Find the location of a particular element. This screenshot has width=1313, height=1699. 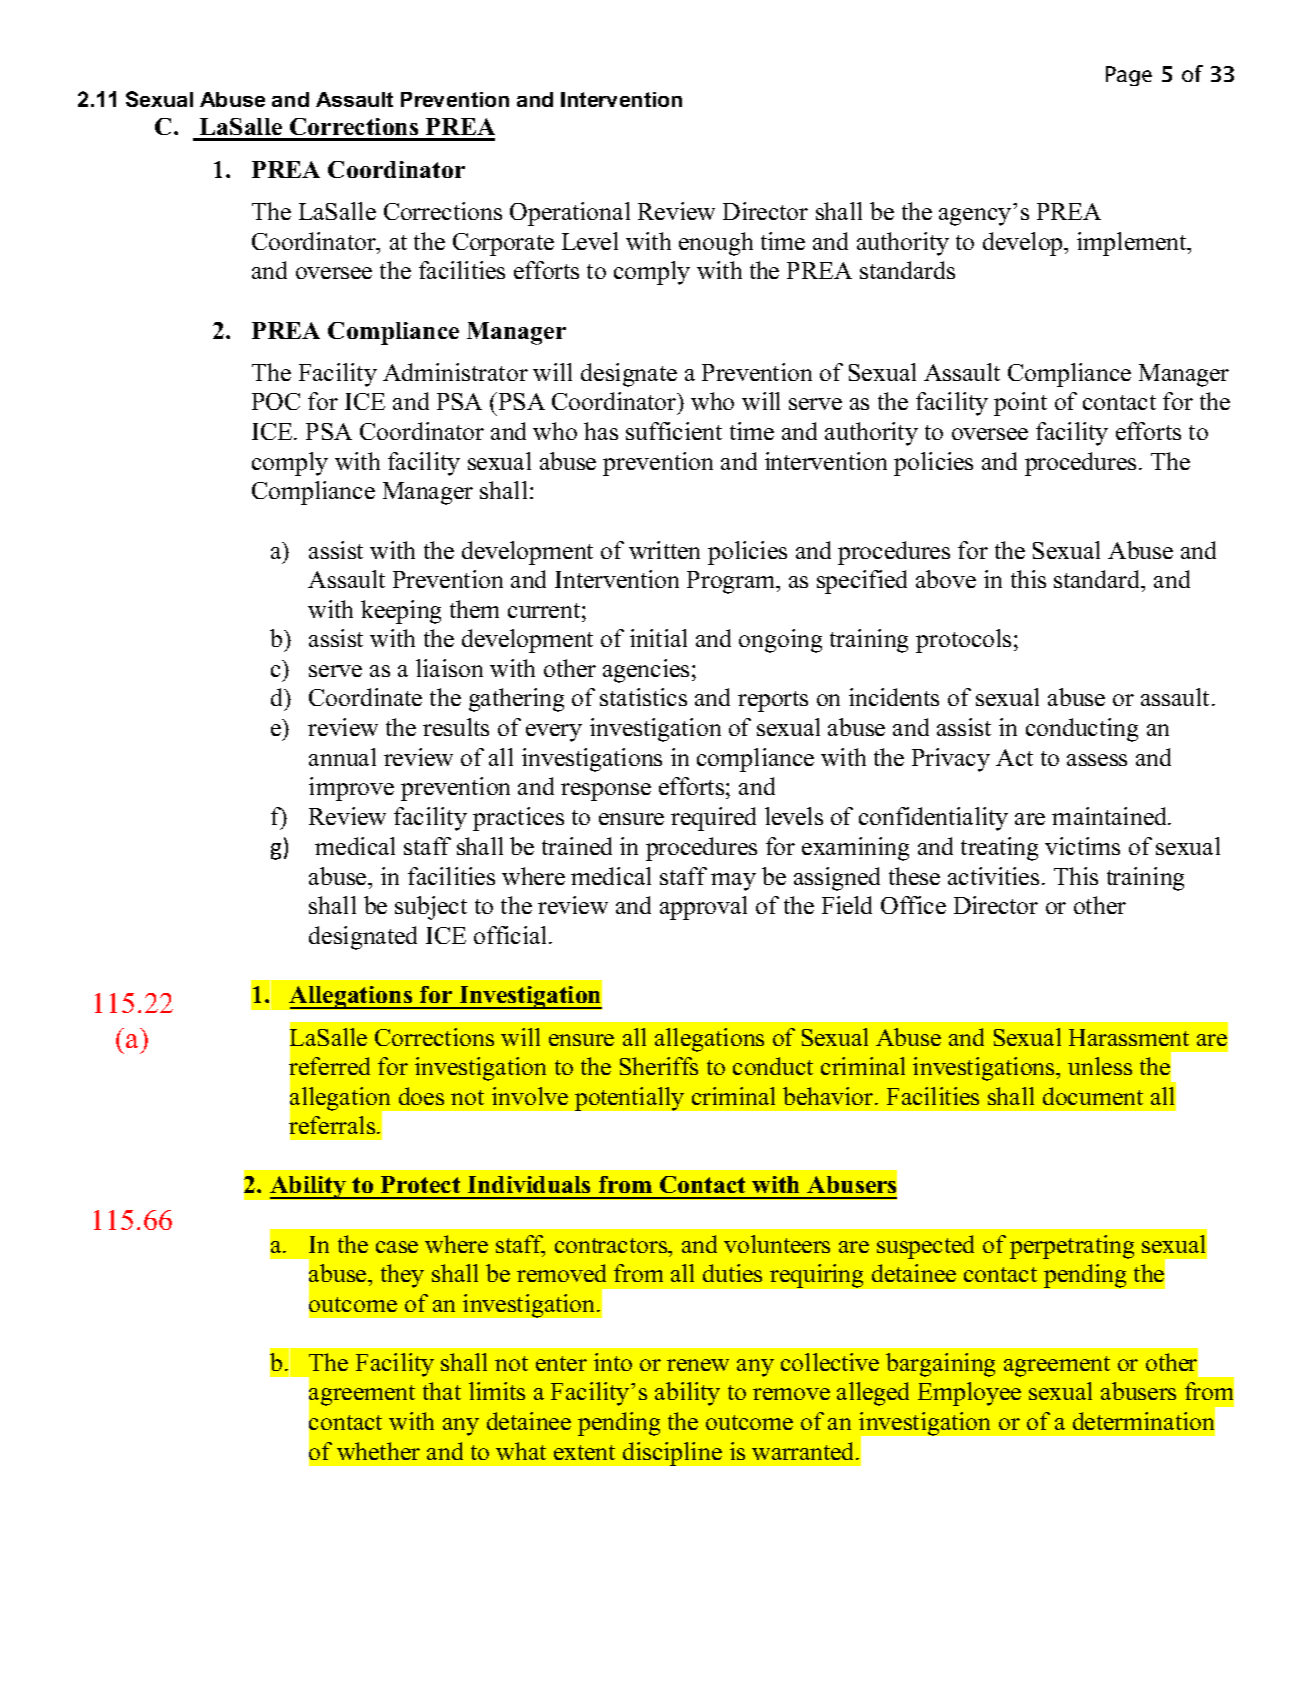

assess is located at coordinates (1097, 760).
